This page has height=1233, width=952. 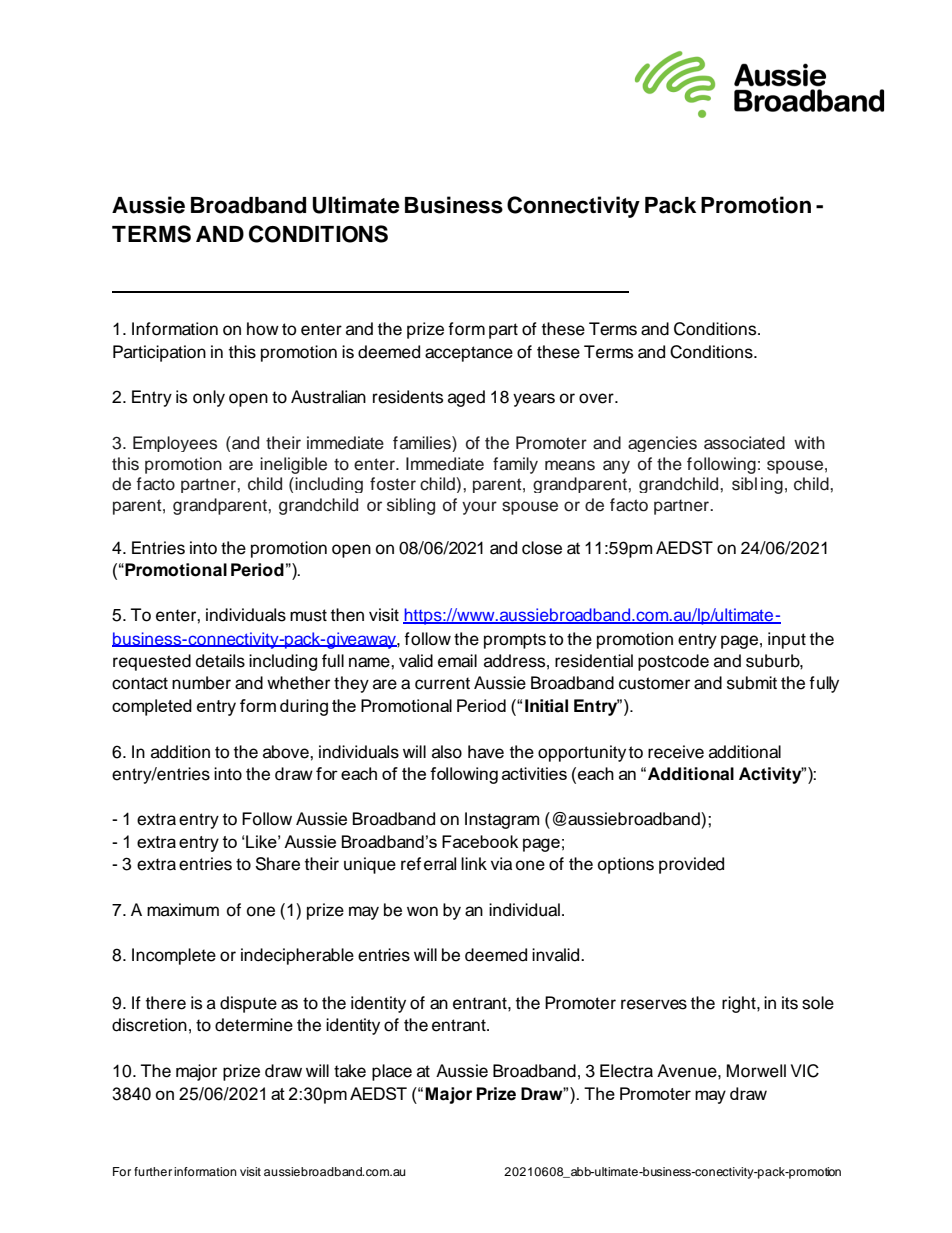 I want to click on further, so click(x=153, y=1171).
